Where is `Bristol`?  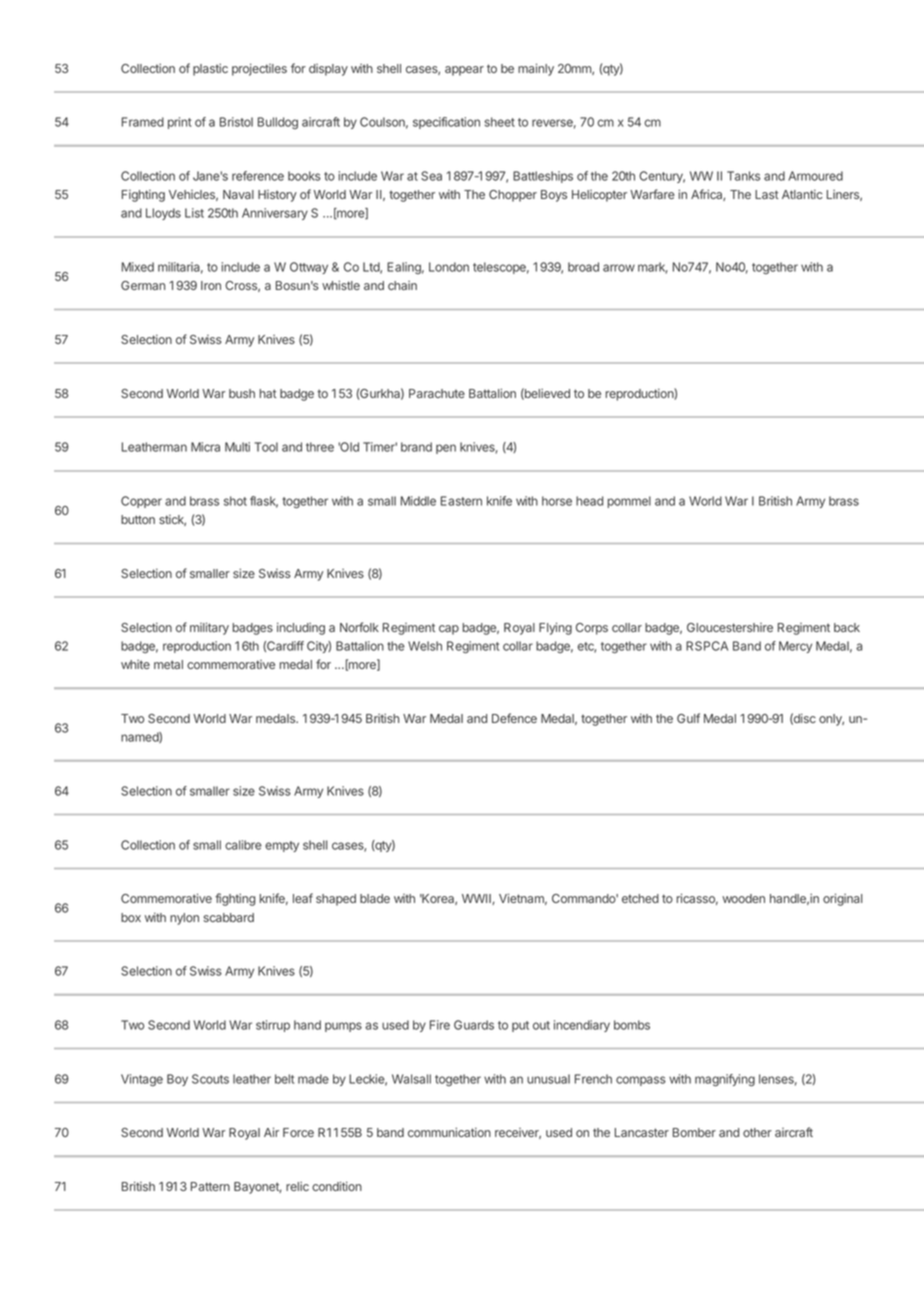 Bristol is located at coordinates (236, 122).
